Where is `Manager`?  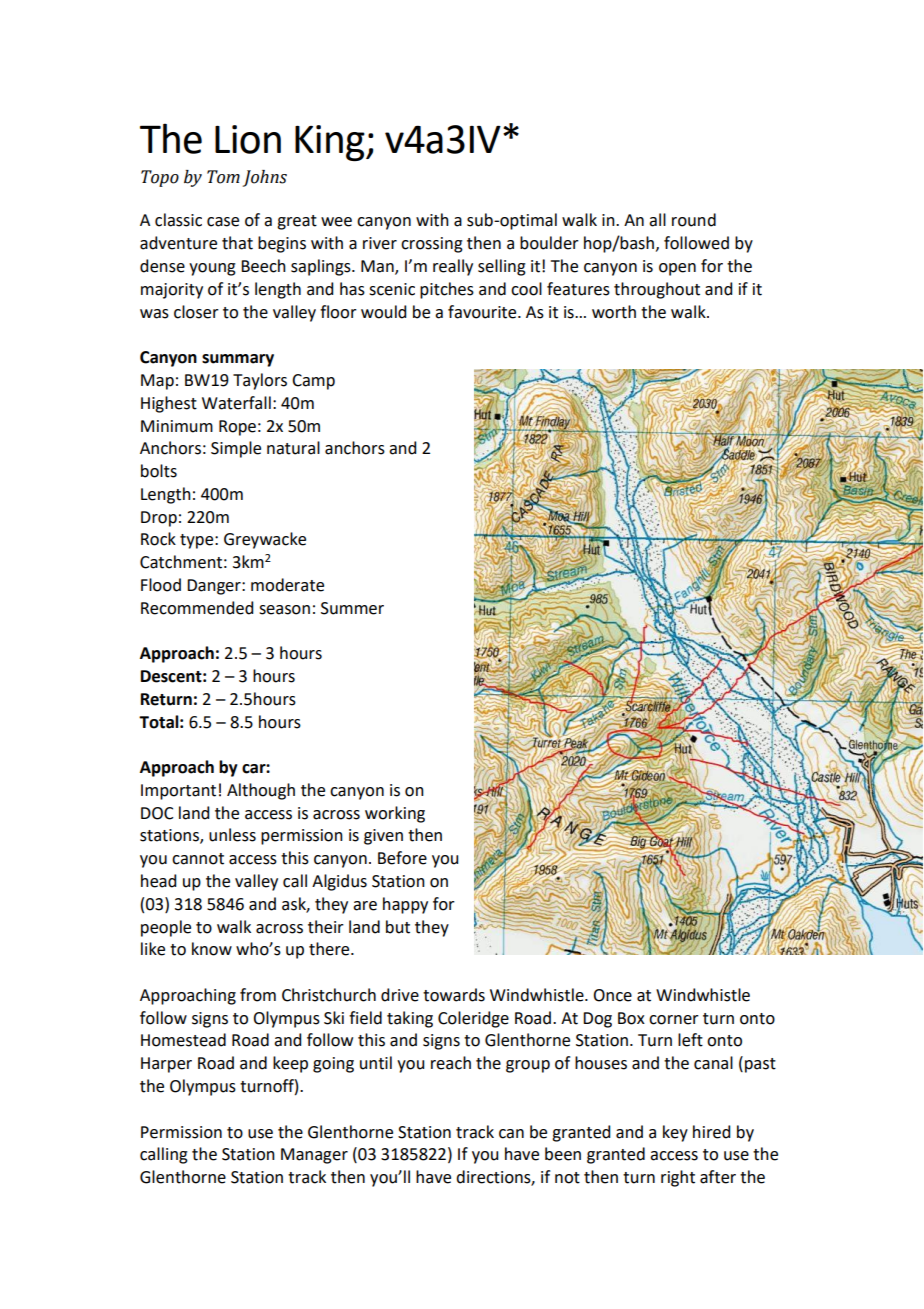 Manager is located at coordinates (314, 1156).
